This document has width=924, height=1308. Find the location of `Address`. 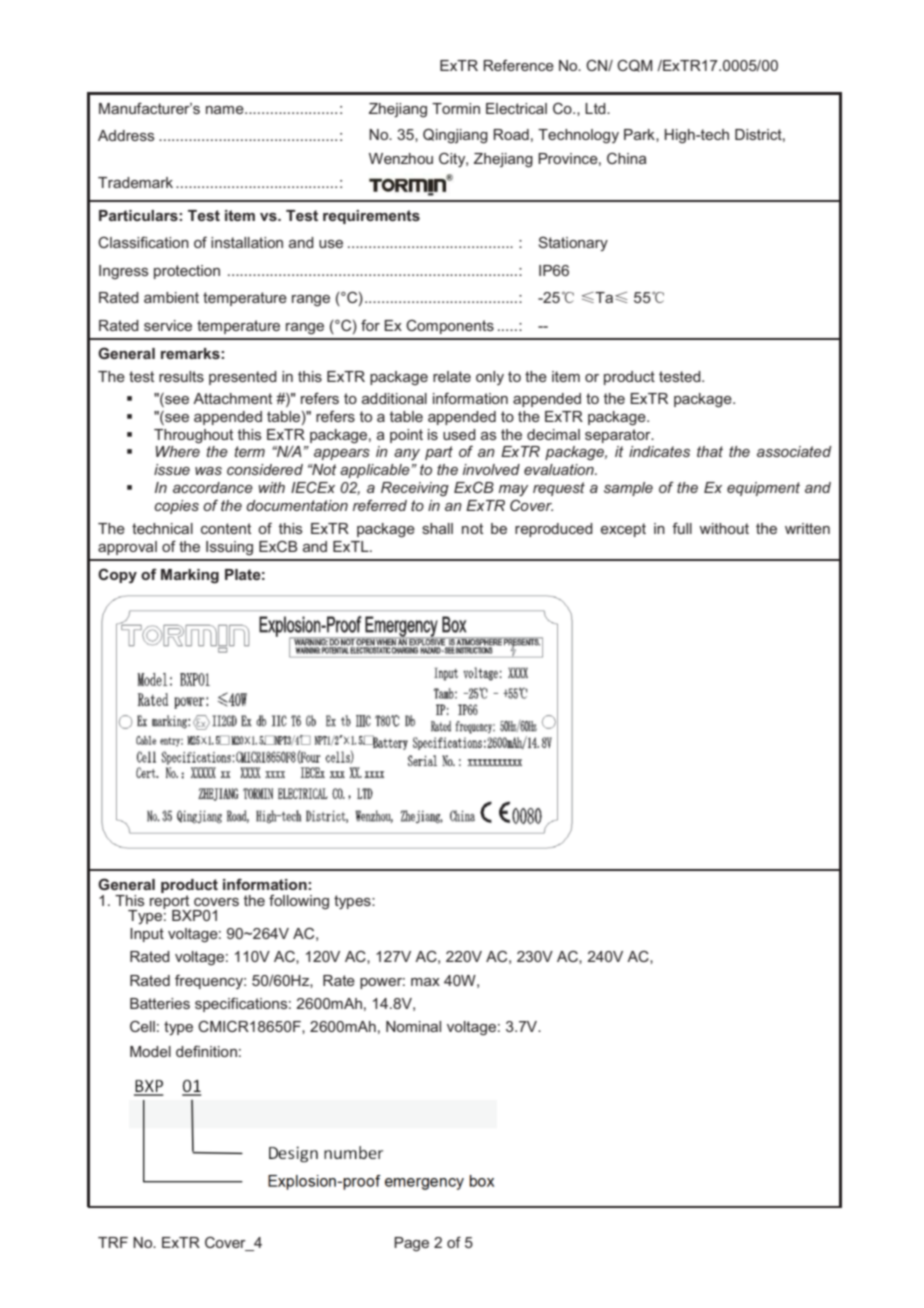

Address is located at coordinates (126, 135).
